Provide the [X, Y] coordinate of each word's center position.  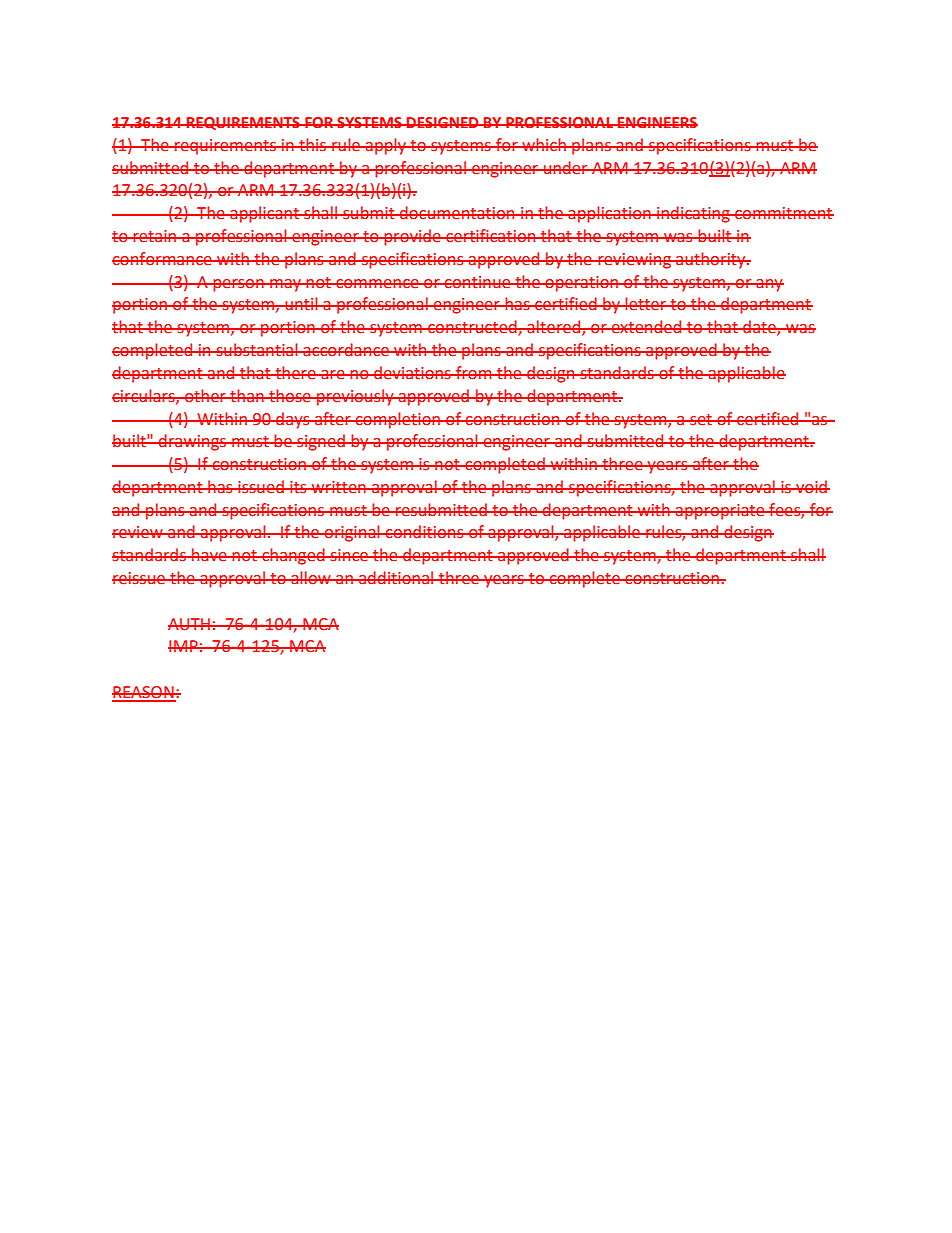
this [313, 145]
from [474, 373]
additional [396, 578]
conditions [425, 532]
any [769, 285]
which [544, 145]
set [701, 420]
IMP [184, 646]
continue [478, 282]
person [238, 285]
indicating [693, 214]
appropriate [720, 512]
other [205, 396]
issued [261, 487]
